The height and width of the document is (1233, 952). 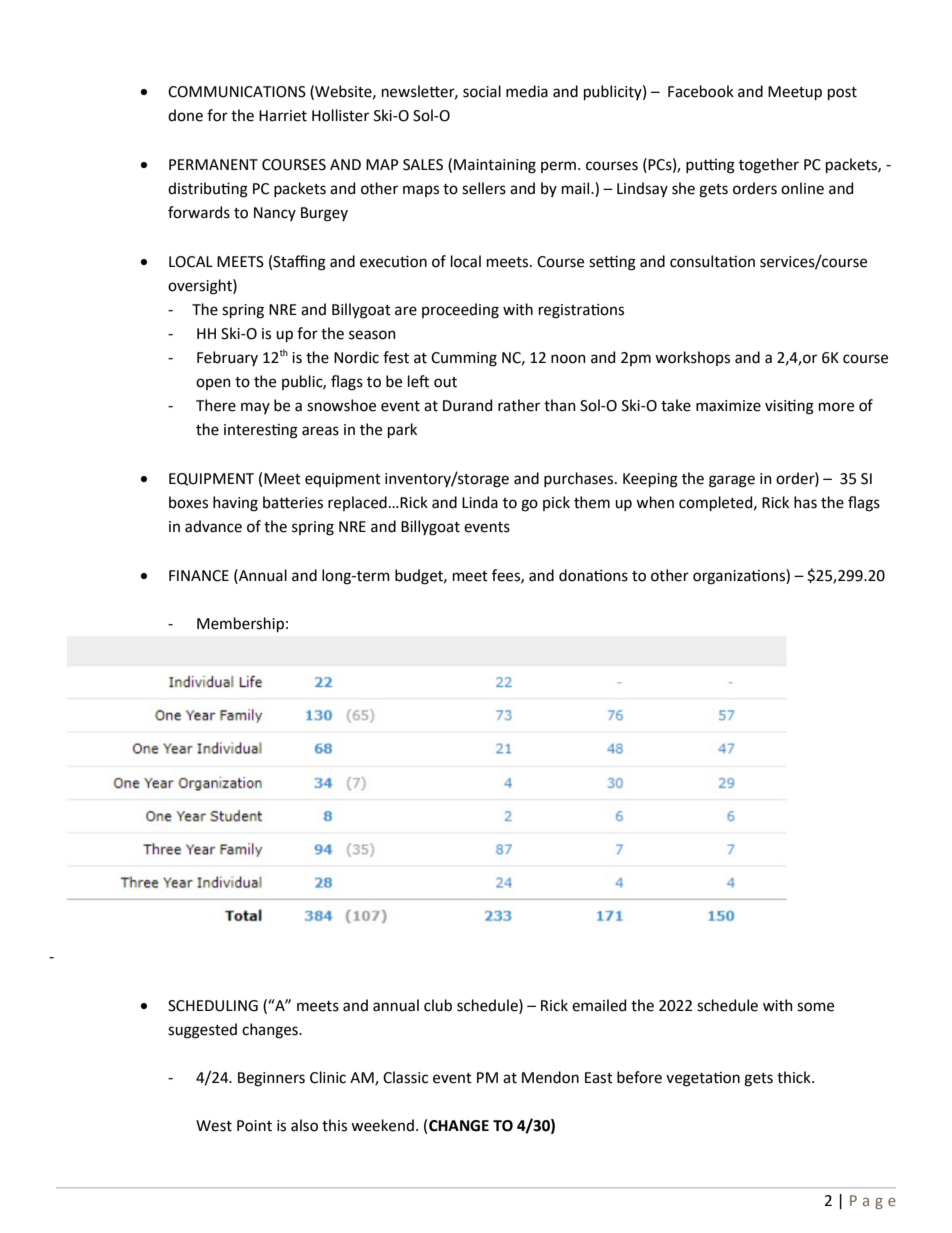 I want to click on thick, so click(x=795, y=1077).
